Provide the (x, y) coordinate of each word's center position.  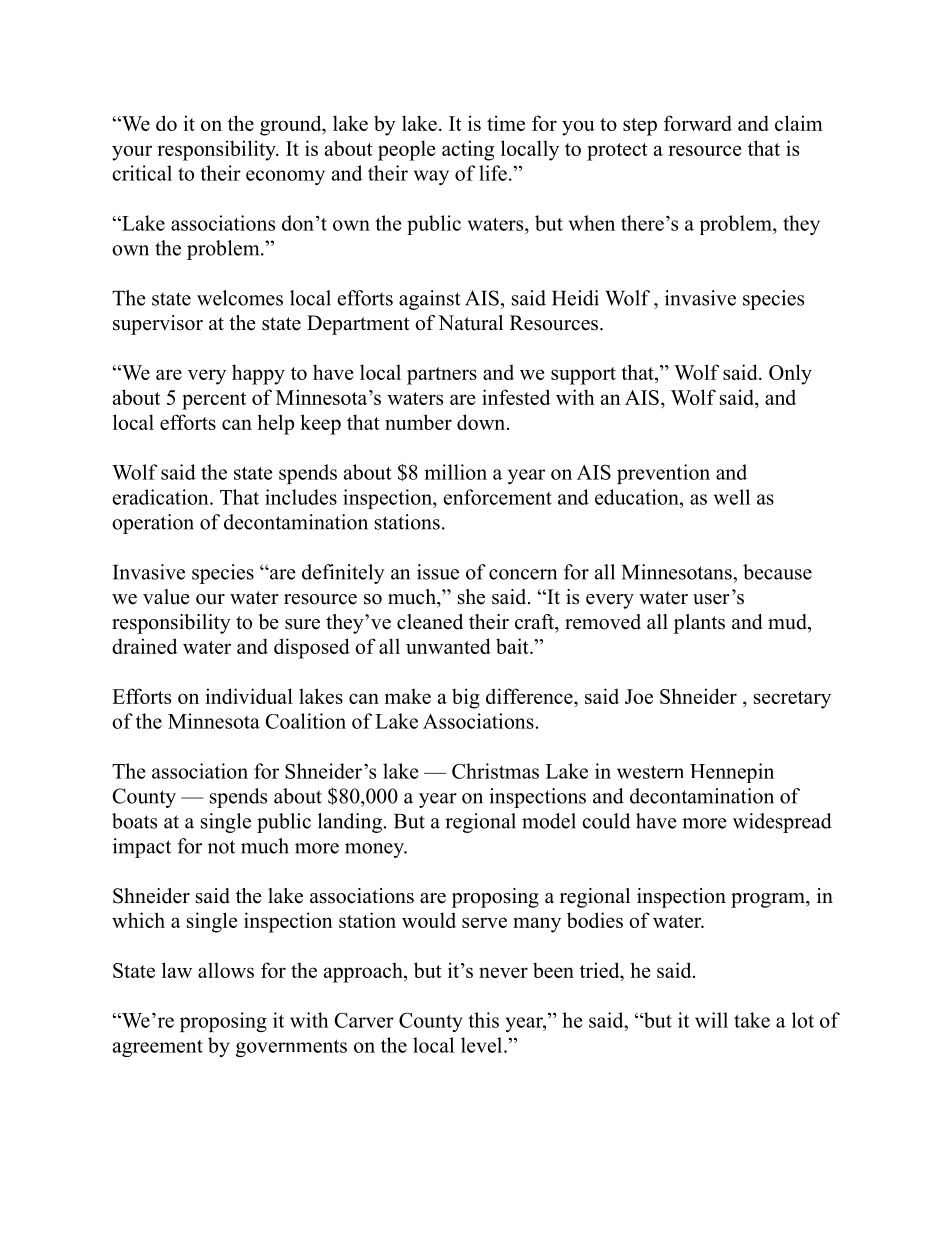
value (166, 597)
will (711, 1020)
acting (468, 150)
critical (142, 173)
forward (698, 123)
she (471, 597)
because (777, 572)
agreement (158, 1048)
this (483, 1020)
